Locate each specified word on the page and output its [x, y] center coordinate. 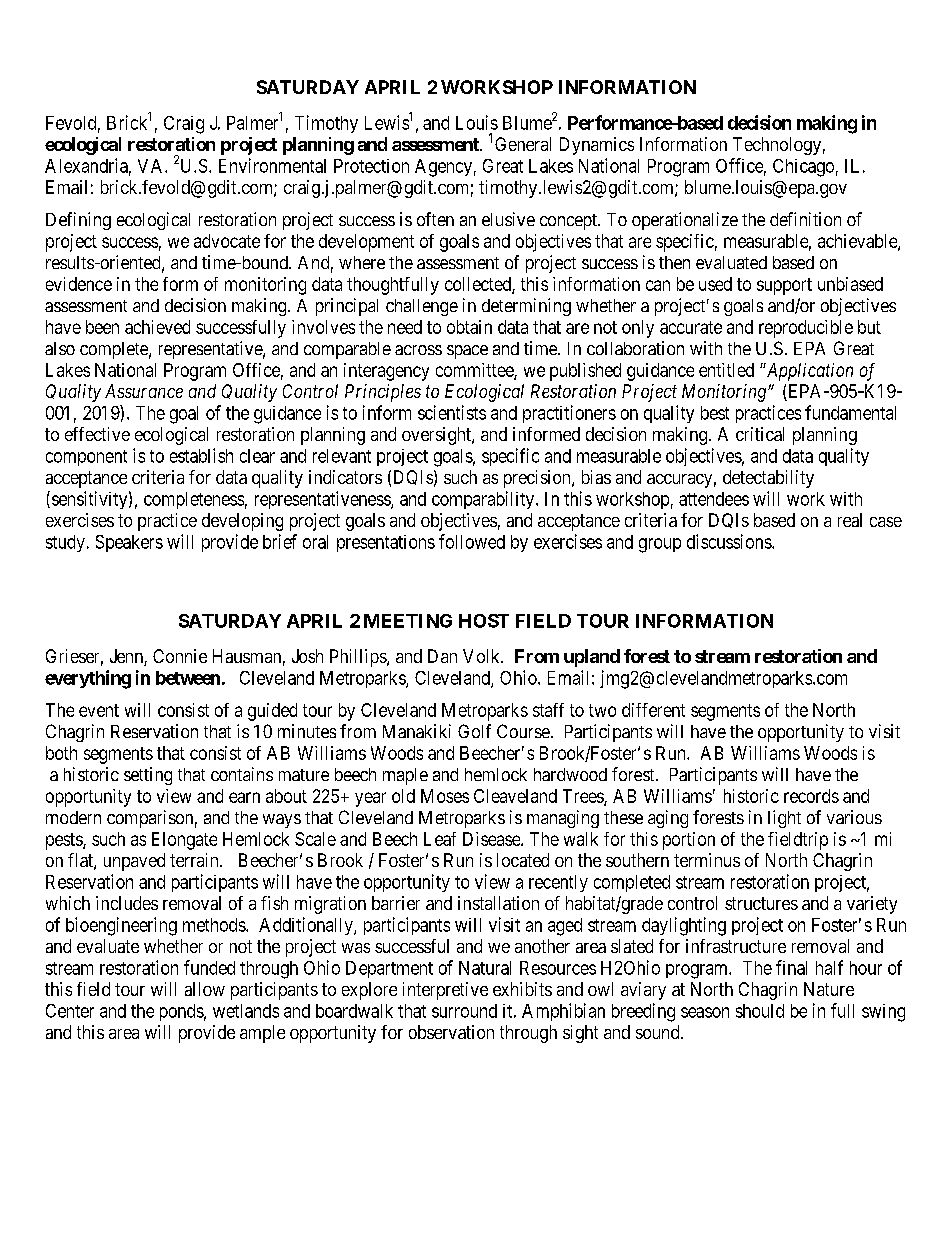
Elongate [184, 841]
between [188, 678]
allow [205, 989]
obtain [469, 327]
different [653, 710]
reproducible [806, 329]
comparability [484, 500]
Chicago [803, 168]
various [854, 817]
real [850, 520]
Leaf [440, 839]
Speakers [129, 543]
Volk [482, 656]
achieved [157, 327]
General [523, 144]
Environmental [272, 165]
